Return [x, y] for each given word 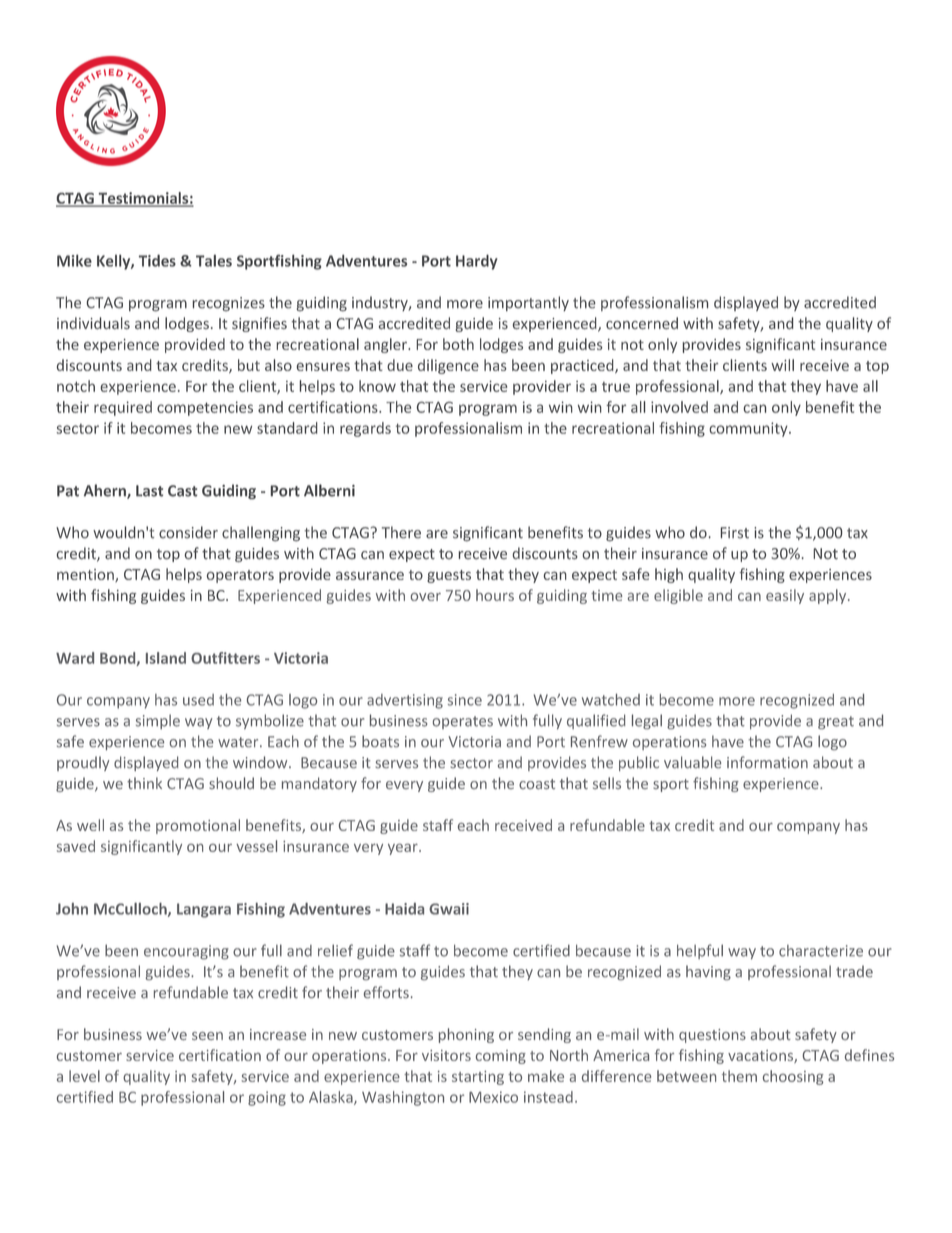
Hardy [477, 262]
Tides [157, 260]
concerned [642, 323]
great [836, 722]
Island [166, 658]
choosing [793, 1077]
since [465, 700]
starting [478, 1078]
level [84, 1076]
